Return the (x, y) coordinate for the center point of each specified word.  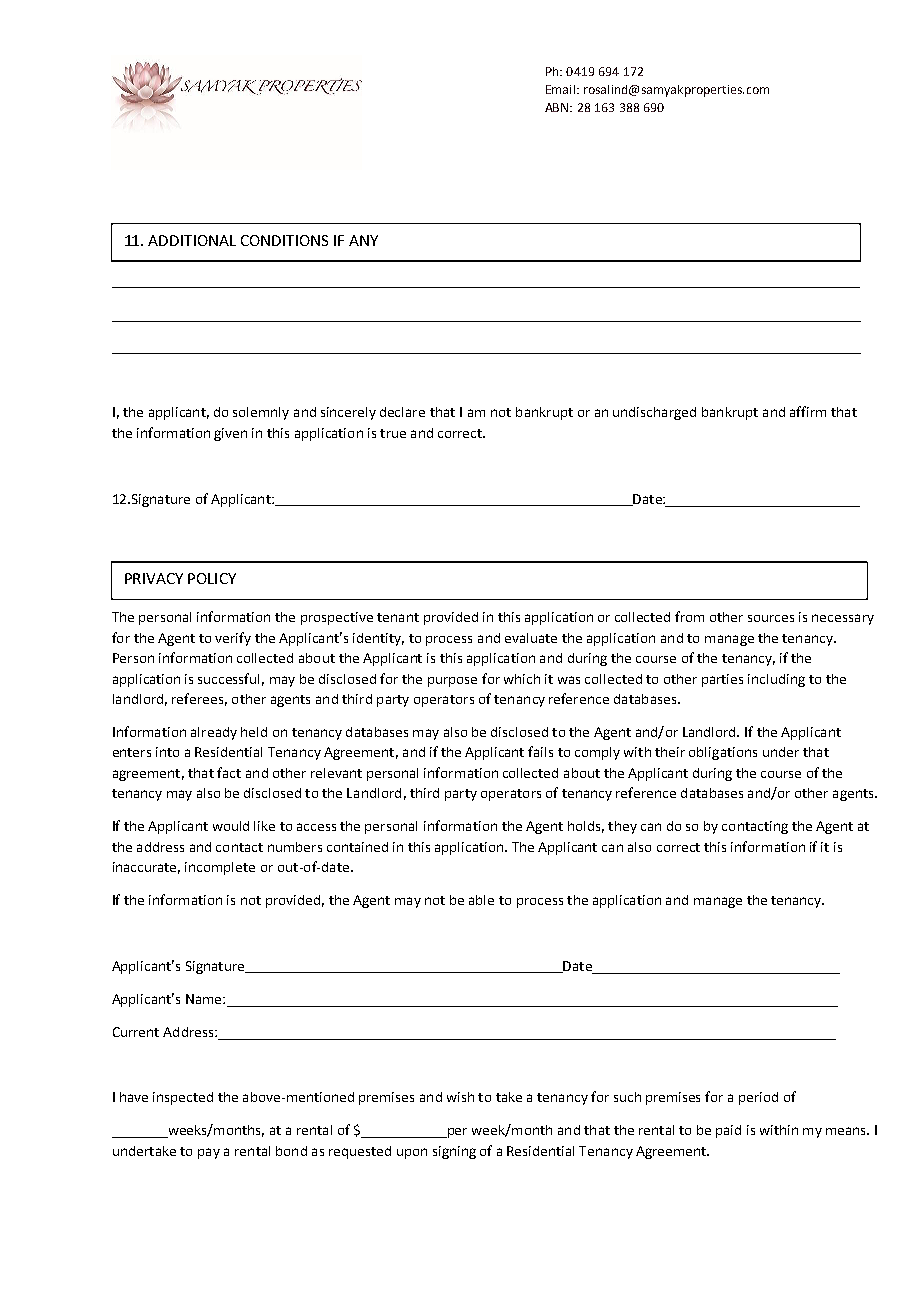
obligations (723, 753)
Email (560, 89)
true (393, 433)
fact (229, 772)
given (230, 434)
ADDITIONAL (192, 240)
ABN (558, 107)
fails (540, 751)
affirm (808, 411)
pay (209, 1153)
